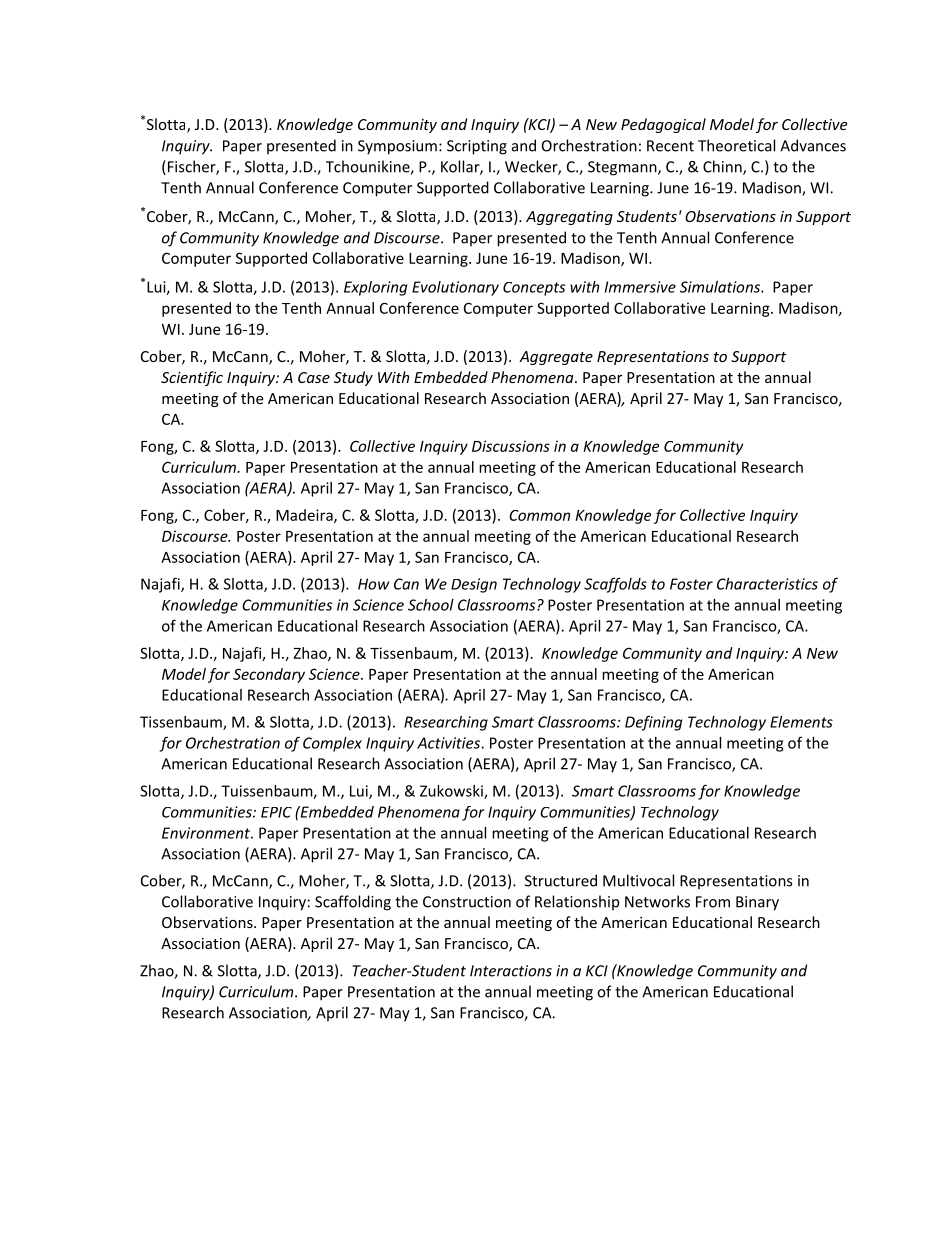 This screenshot has width=952, height=1233. Describe the element at coordinates (397, 147) in the screenshot. I see `Symposium` at that location.
